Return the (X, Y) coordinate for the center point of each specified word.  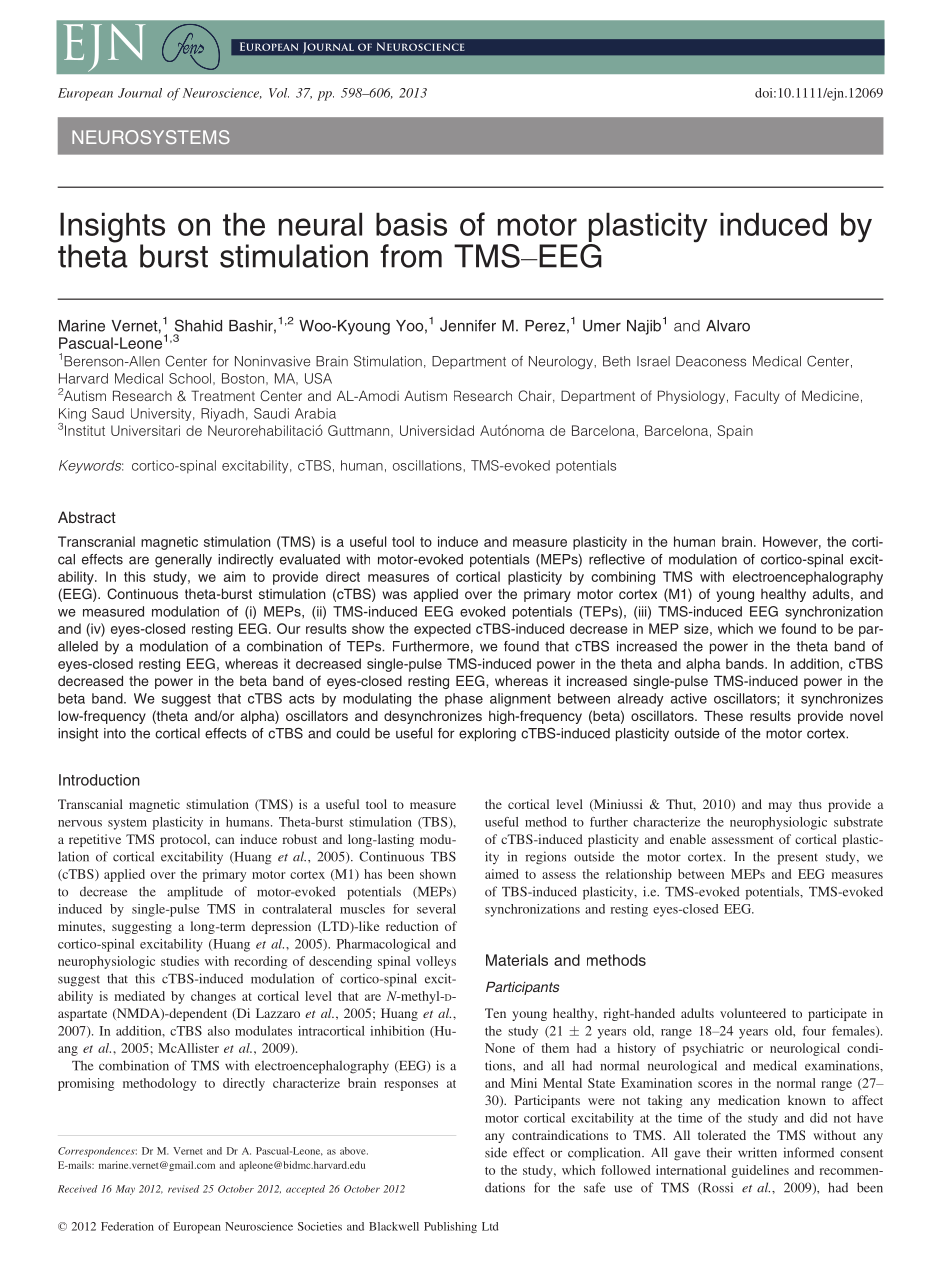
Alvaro (728, 326)
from (411, 256)
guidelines (760, 1171)
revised (184, 1189)
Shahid (198, 325)
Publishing (450, 1227)
